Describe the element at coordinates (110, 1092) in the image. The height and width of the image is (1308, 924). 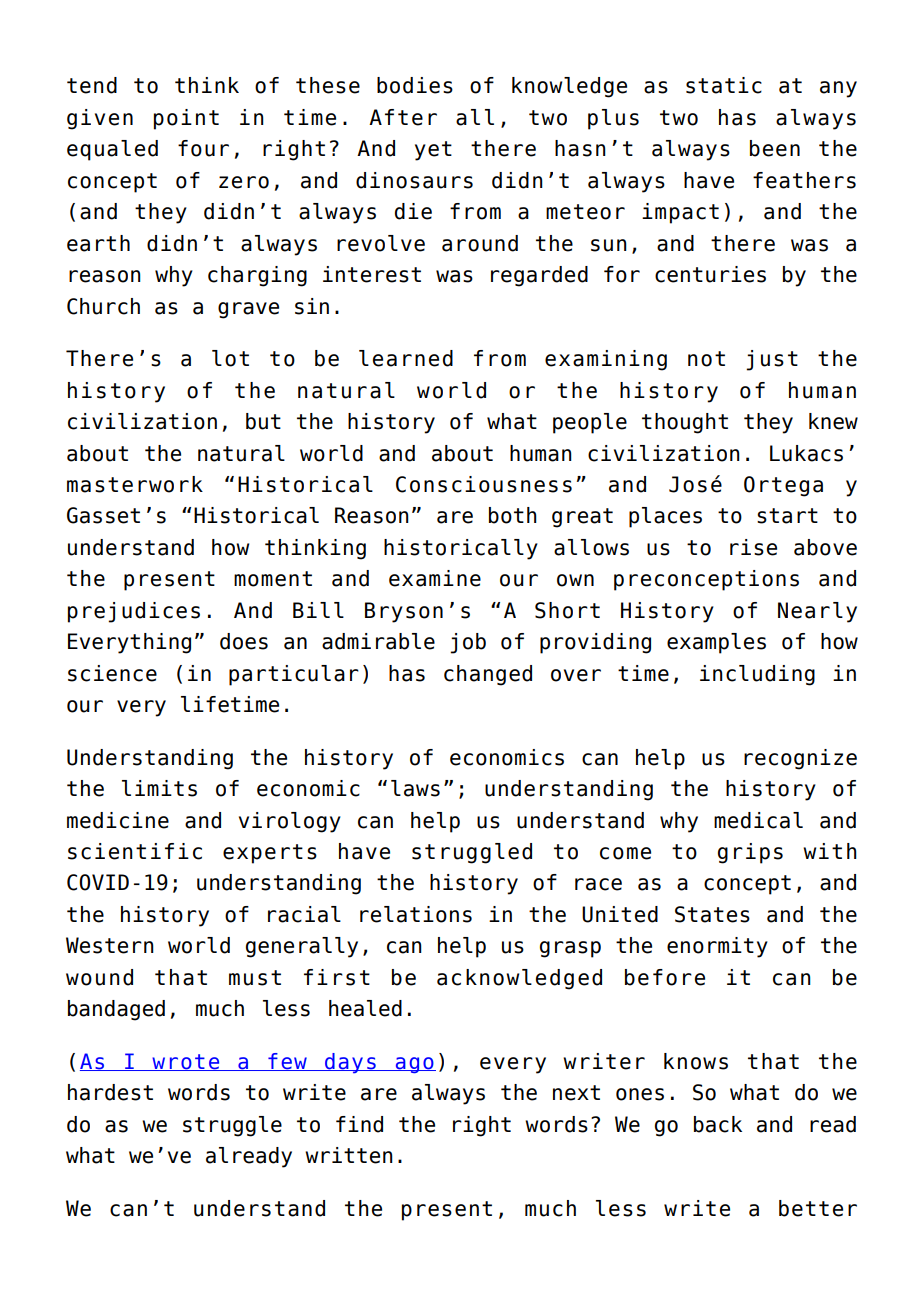
I see `hardest` at that location.
